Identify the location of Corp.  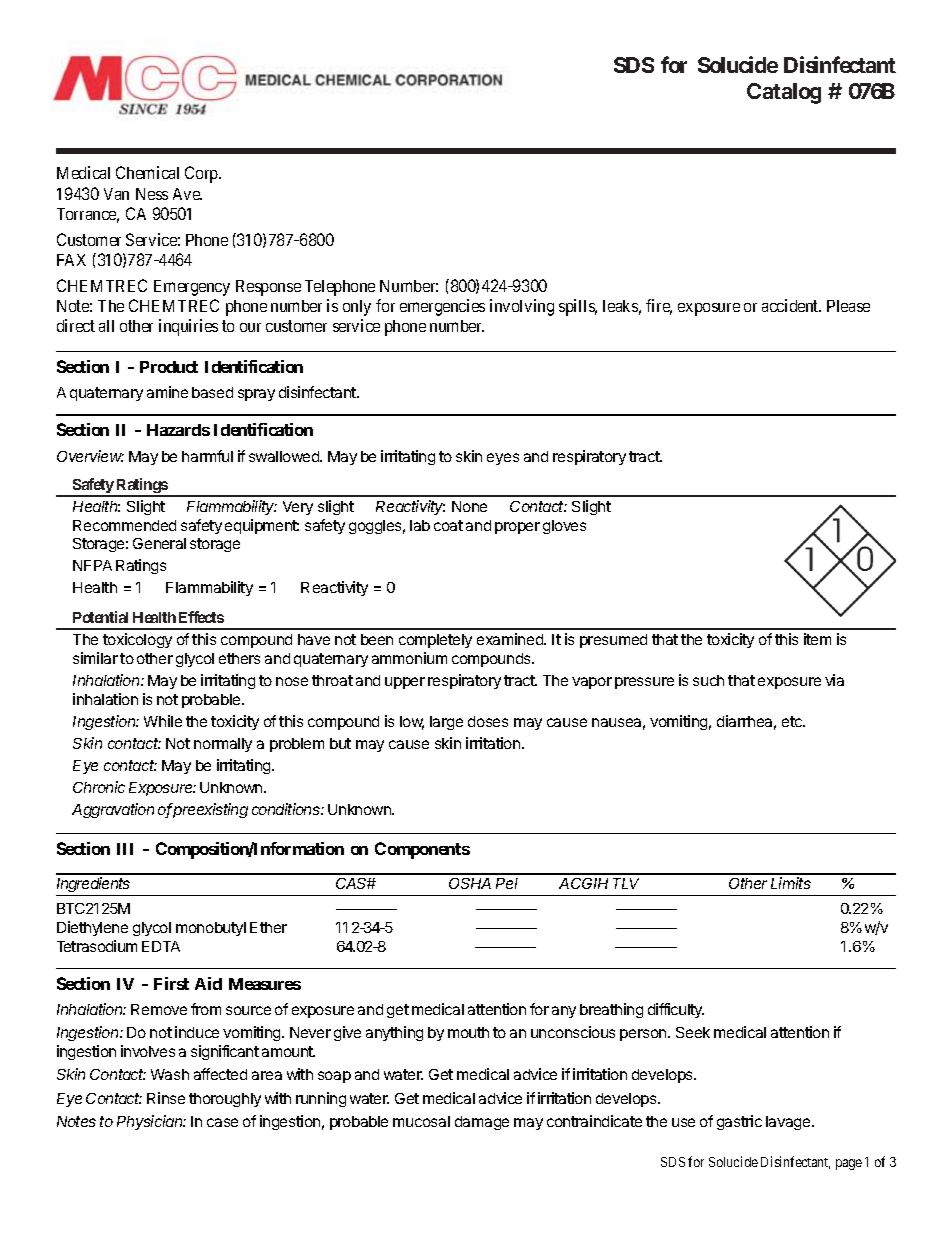
(202, 174).
